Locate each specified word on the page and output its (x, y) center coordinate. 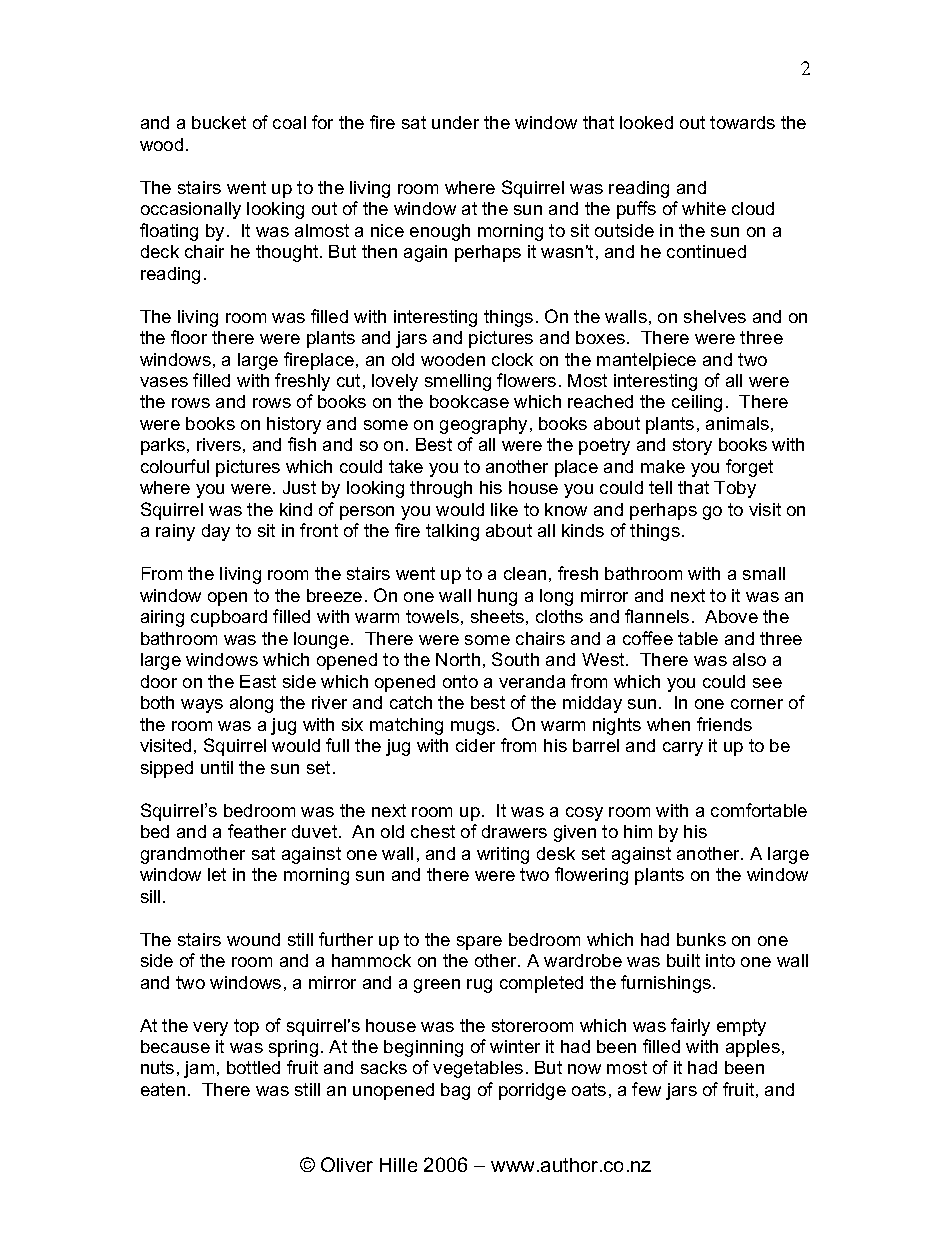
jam (199, 1069)
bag (455, 1091)
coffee (648, 638)
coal (289, 122)
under (455, 122)
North (458, 659)
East (258, 681)
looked (646, 122)
